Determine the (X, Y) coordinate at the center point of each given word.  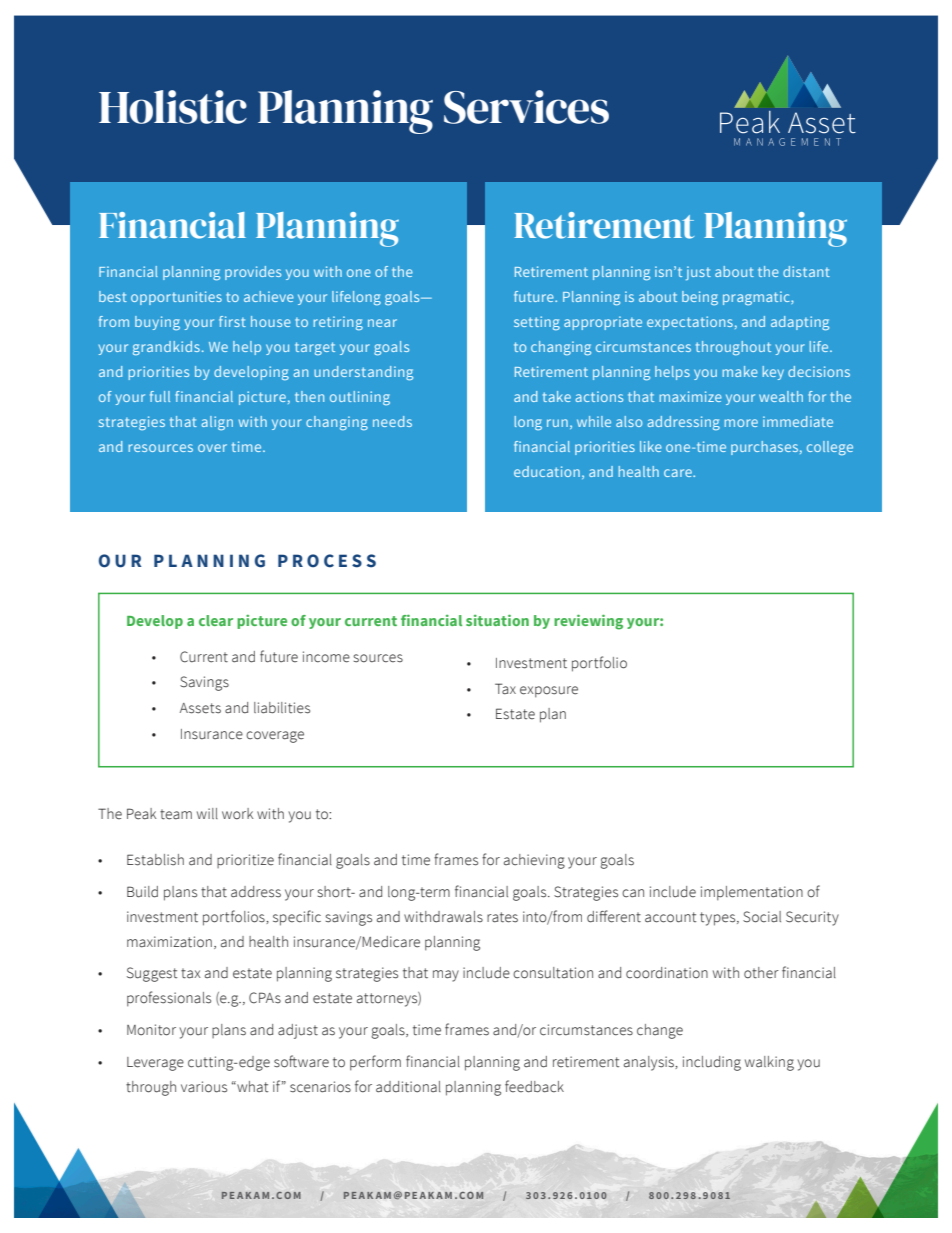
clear (216, 620)
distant (806, 271)
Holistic (173, 107)
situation (497, 620)
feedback (534, 1086)
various (204, 1087)
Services (526, 107)
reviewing (588, 622)
